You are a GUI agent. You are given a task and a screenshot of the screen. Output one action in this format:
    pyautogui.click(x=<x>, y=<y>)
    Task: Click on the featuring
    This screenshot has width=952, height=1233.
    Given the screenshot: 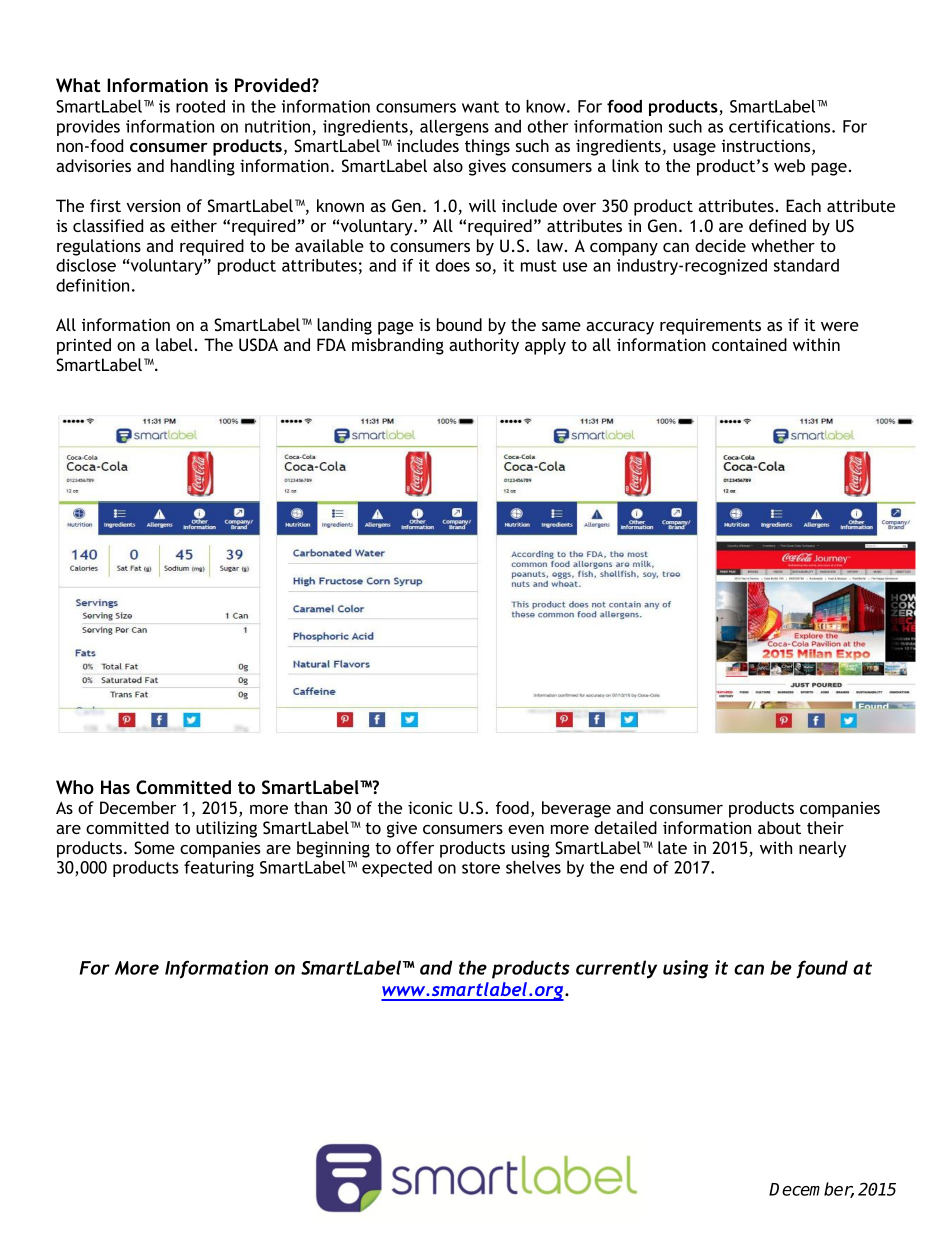 What is the action you would take?
    pyautogui.click(x=219, y=869)
